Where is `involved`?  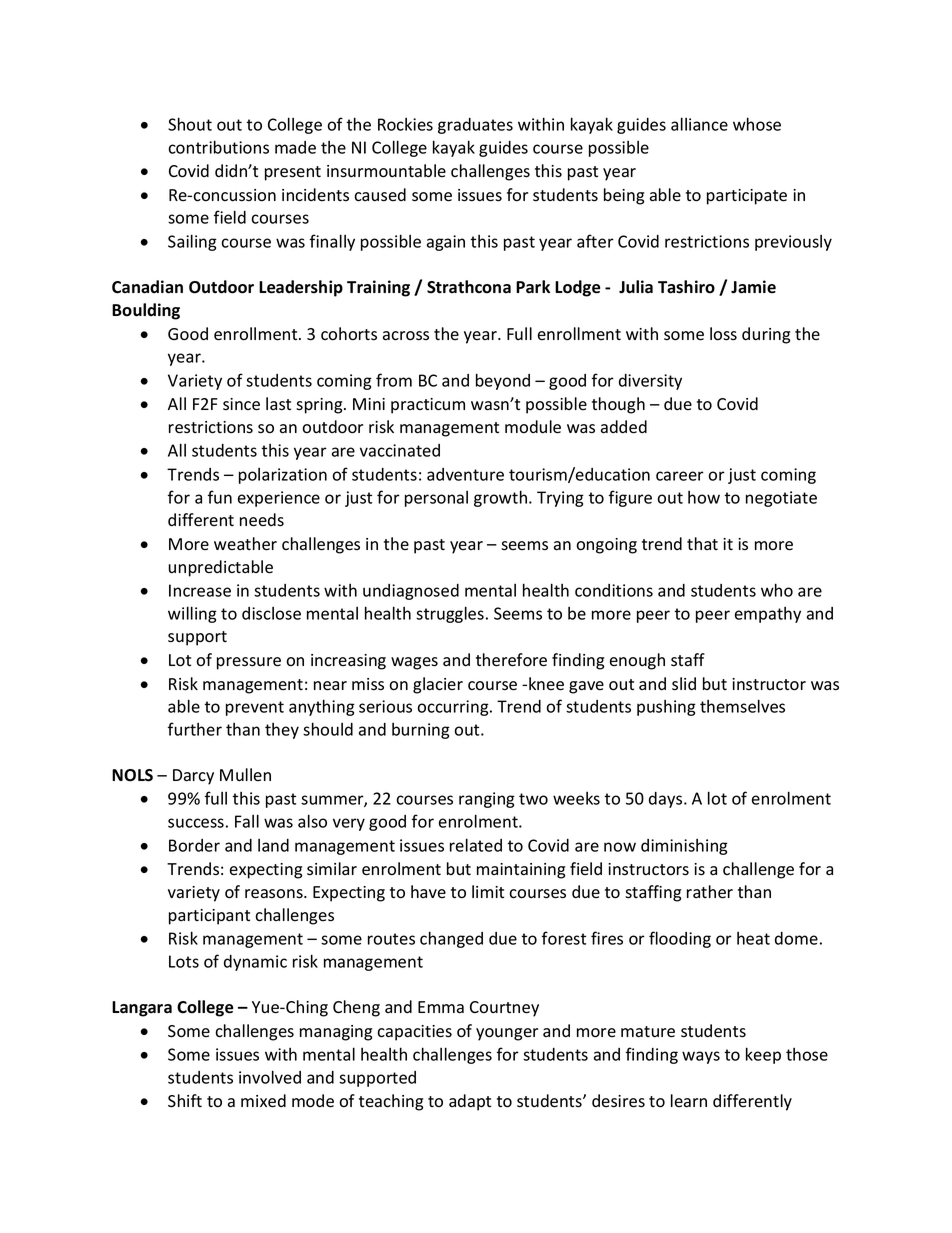 involved is located at coordinates (270, 1077).
